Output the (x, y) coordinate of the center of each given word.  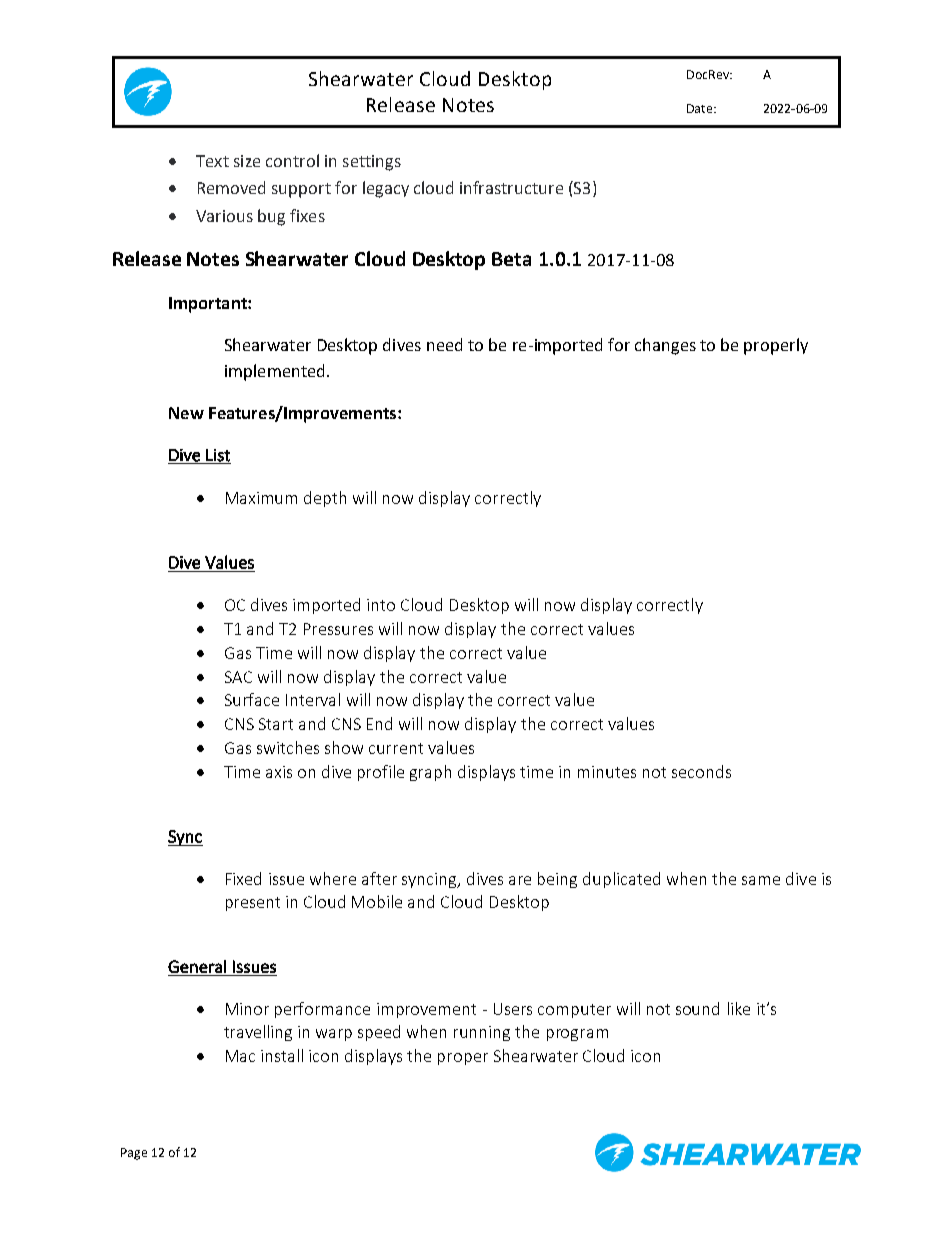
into (381, 605)
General (197, 966)
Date (701, 108)
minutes (607, 772)
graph (430, 773)
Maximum (261, 498)
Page (134, 1154)
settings (372, 163)
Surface (252, 699)
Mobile (377, 901)
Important (209, 305)
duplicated (621, 880)
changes (665, 346)
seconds (701, 771)
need (444, 344)
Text (212, 161)
